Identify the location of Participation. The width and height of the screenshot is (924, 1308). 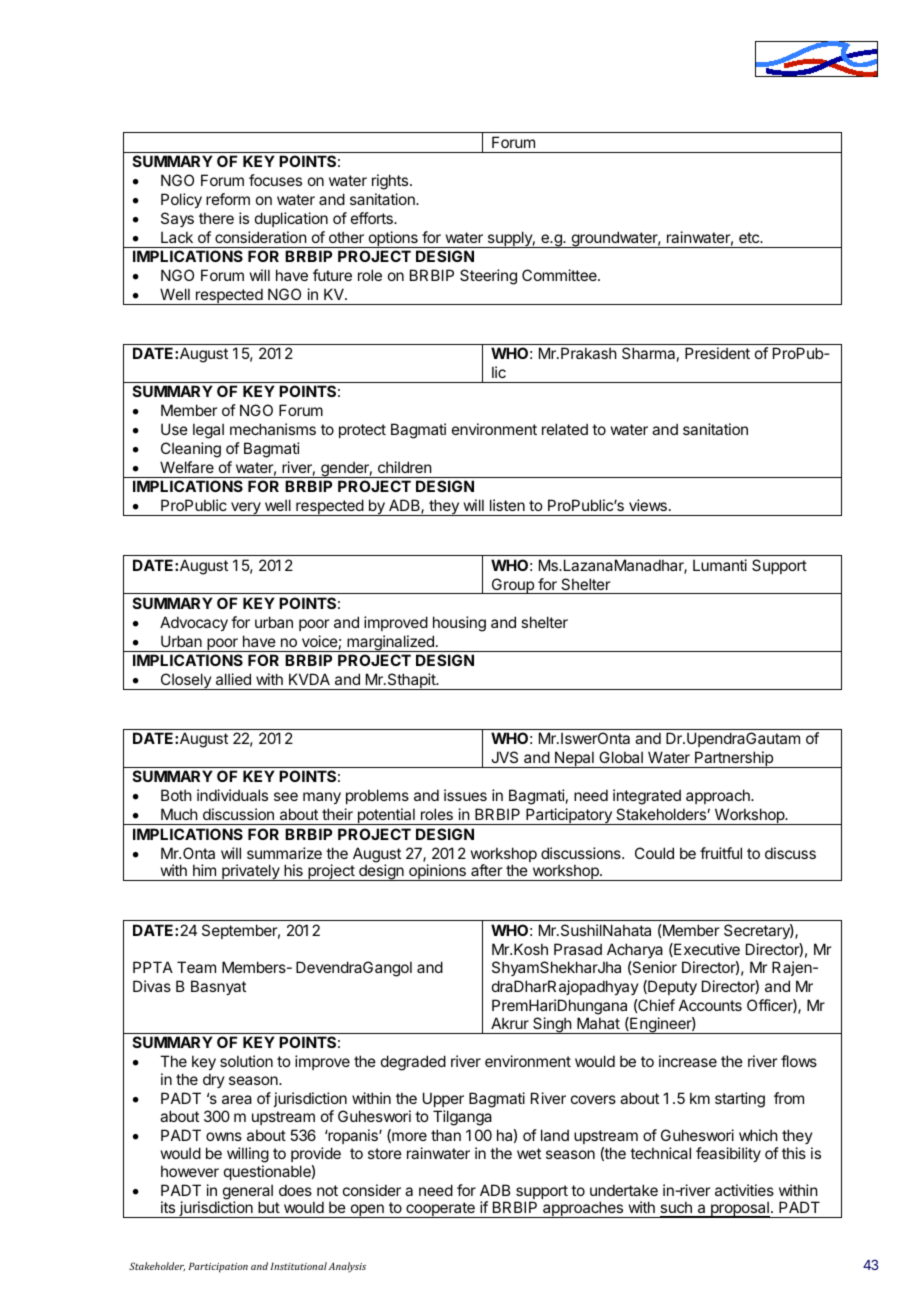
(218, 1267).
